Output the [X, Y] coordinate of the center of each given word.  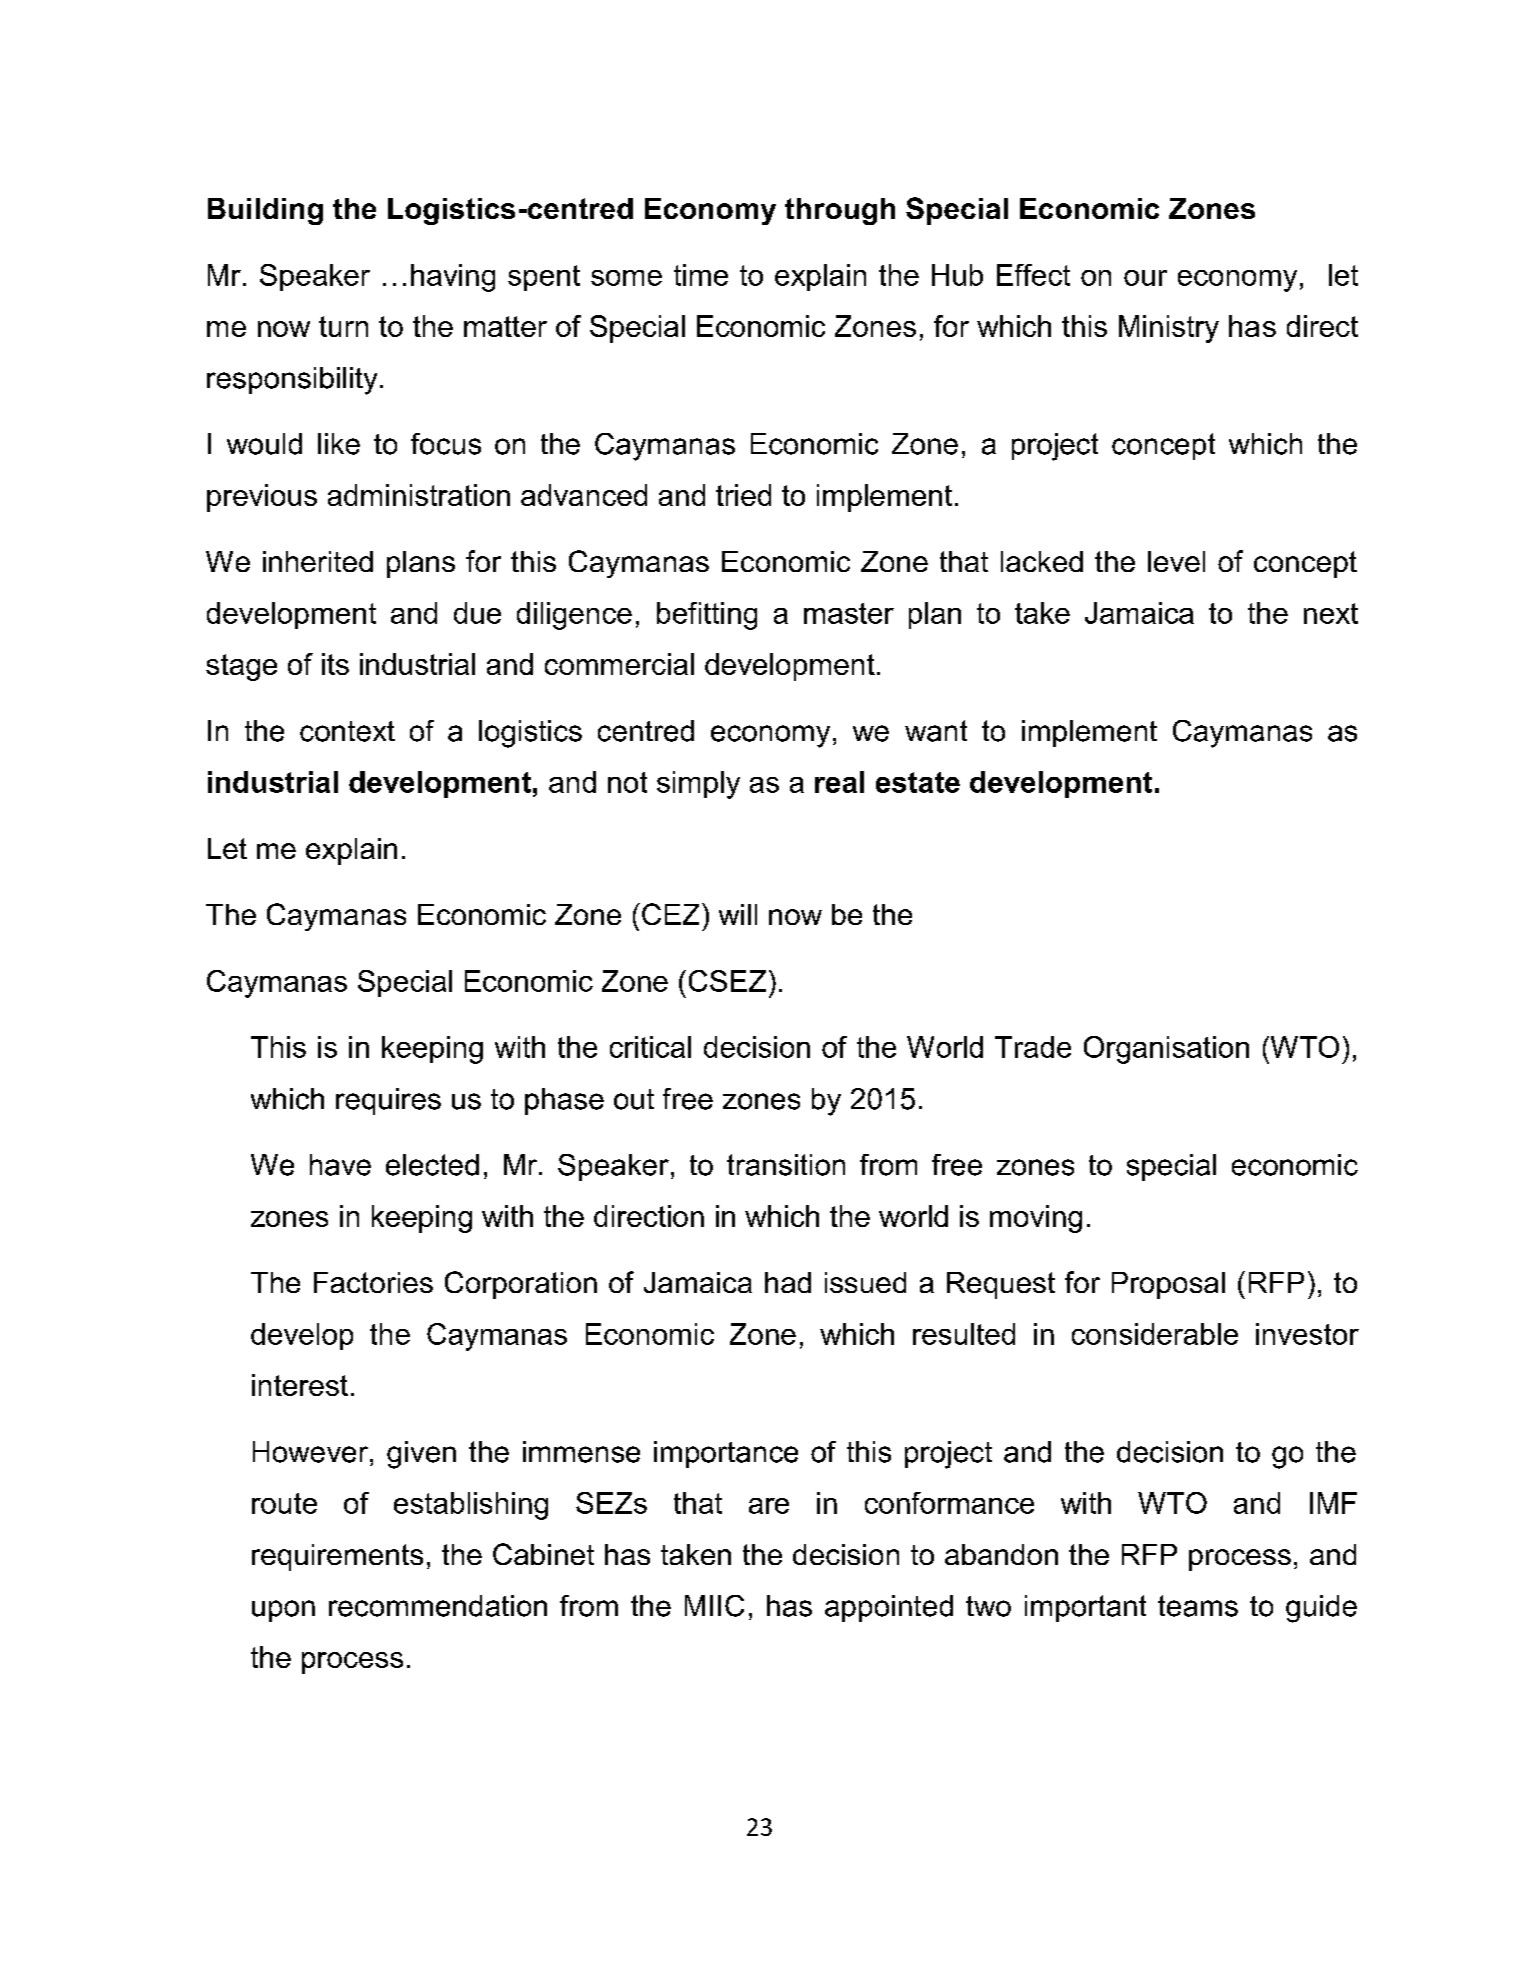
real [839, 782]
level [1176, 561]
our [1145, 278]
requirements [337, 1557]
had [788, 1282]
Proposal [1168, 1285]
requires [388, 1101]
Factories [373, 1282]
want [936, 731]
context [347, 731]
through [840, 211]
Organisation [1166, 1050]
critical [650, 1047]
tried [743, 495]
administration [419, 495]
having [453, 278]
